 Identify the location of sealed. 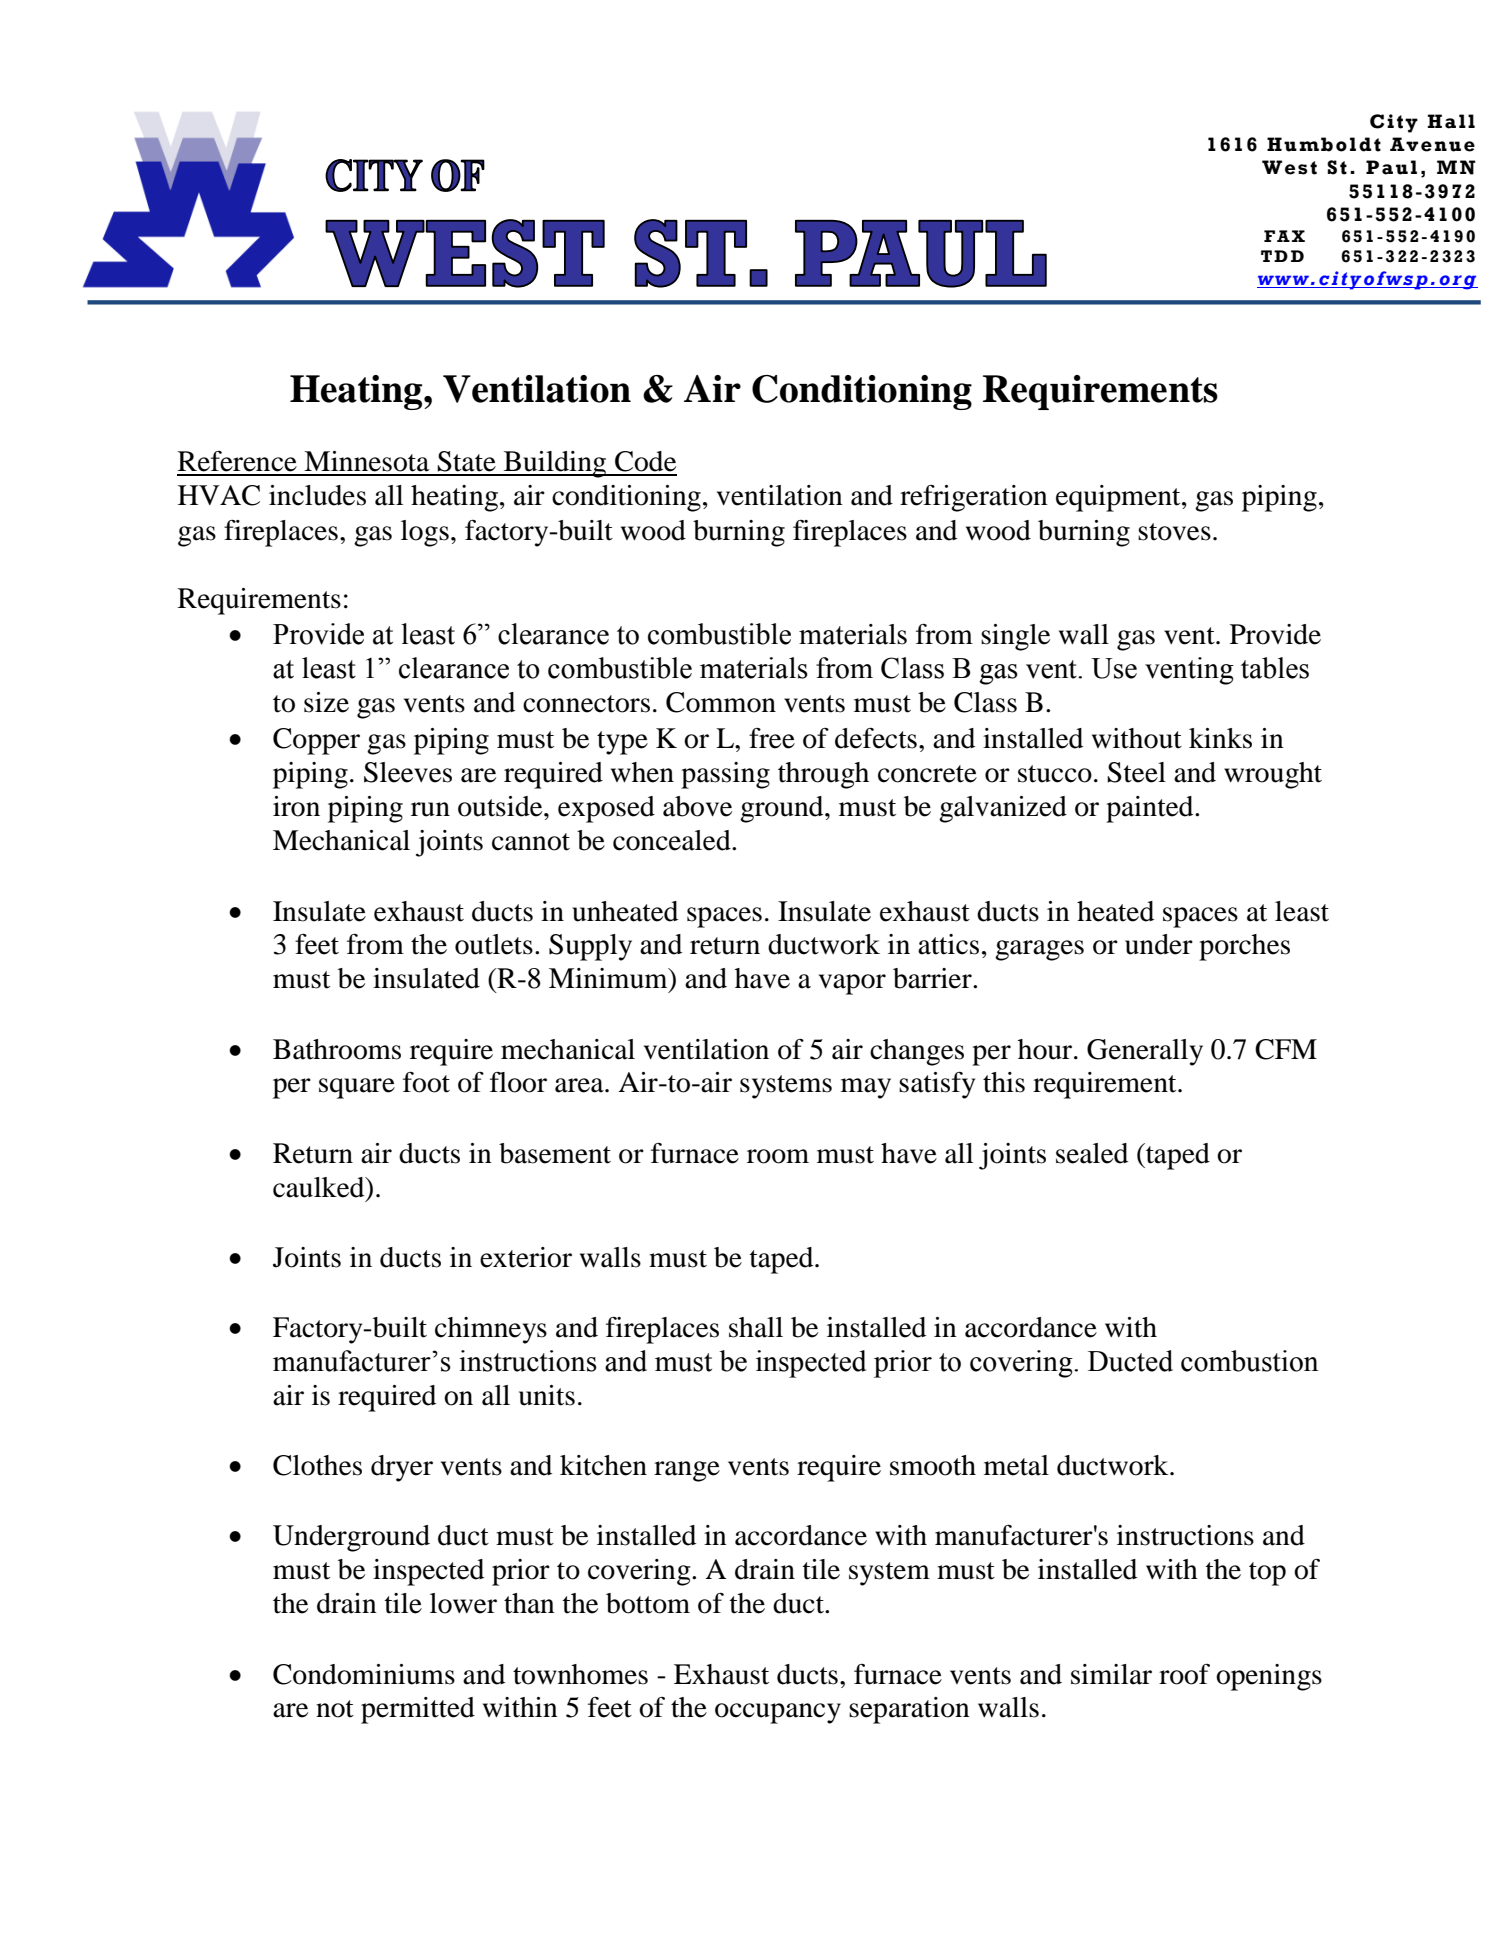
(1092, 1153).
